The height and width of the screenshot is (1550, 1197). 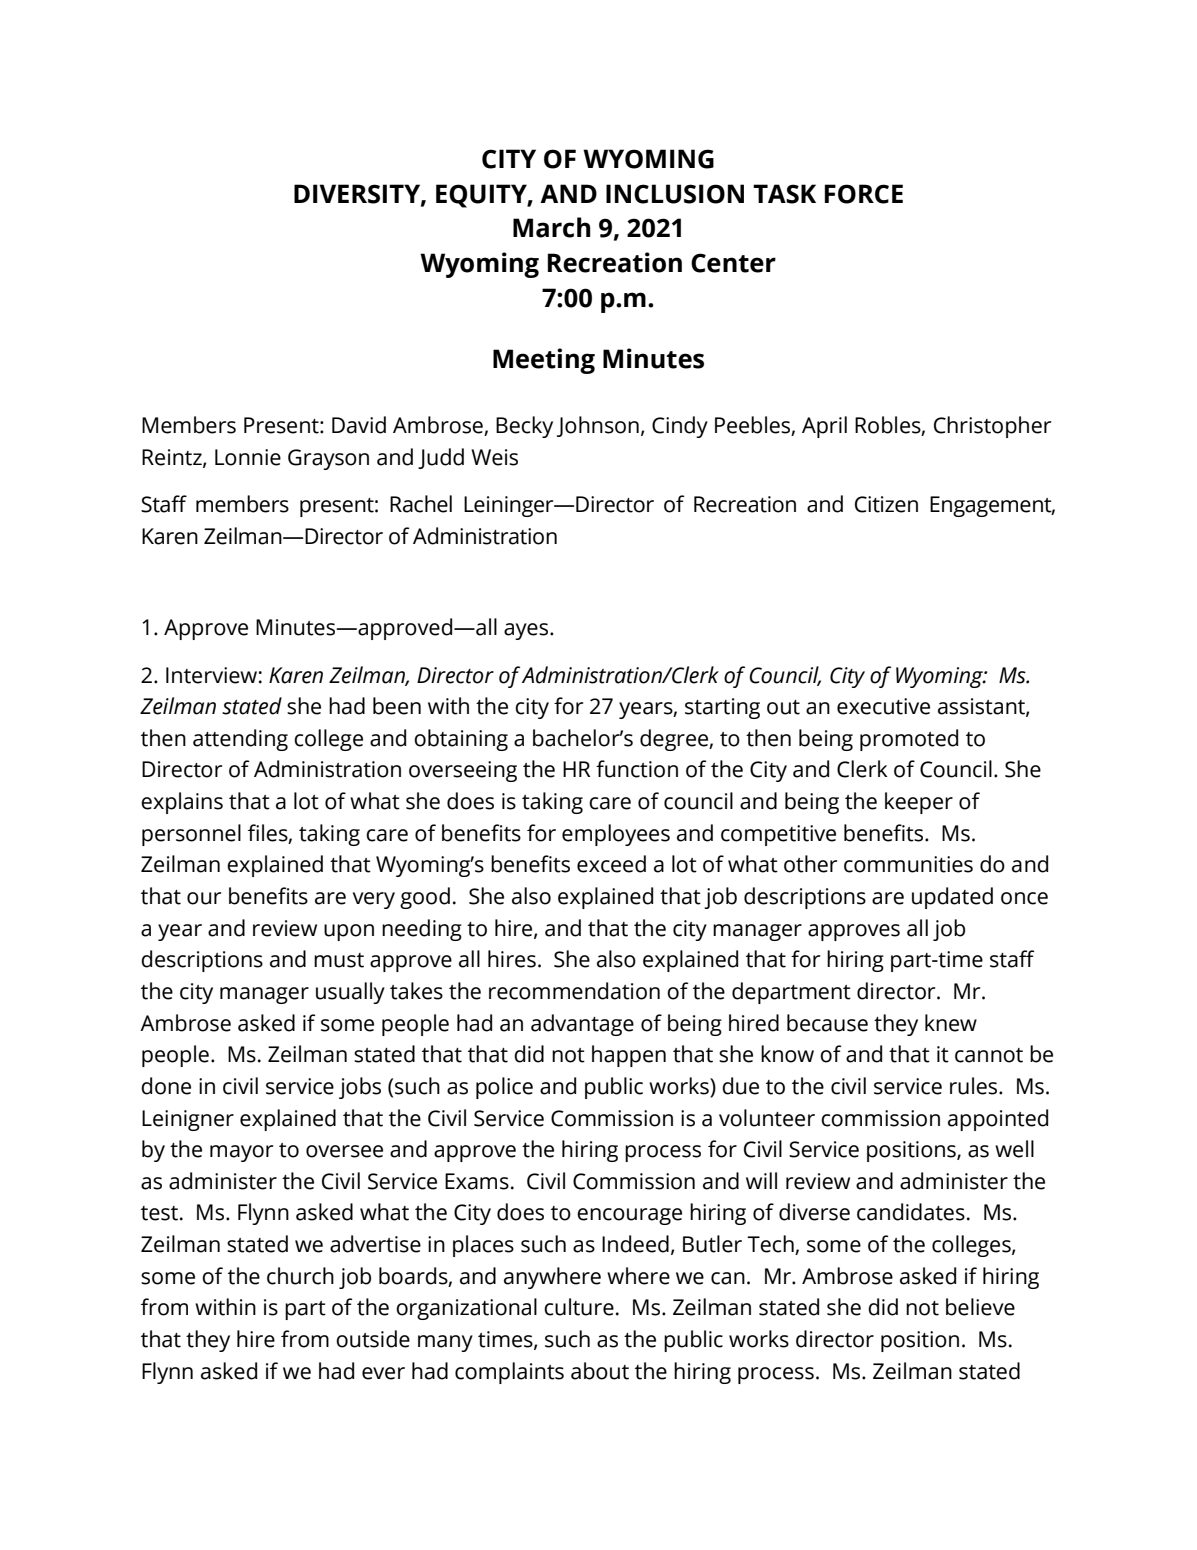 I want to click on Citizen, so click(x=886, y=504).
